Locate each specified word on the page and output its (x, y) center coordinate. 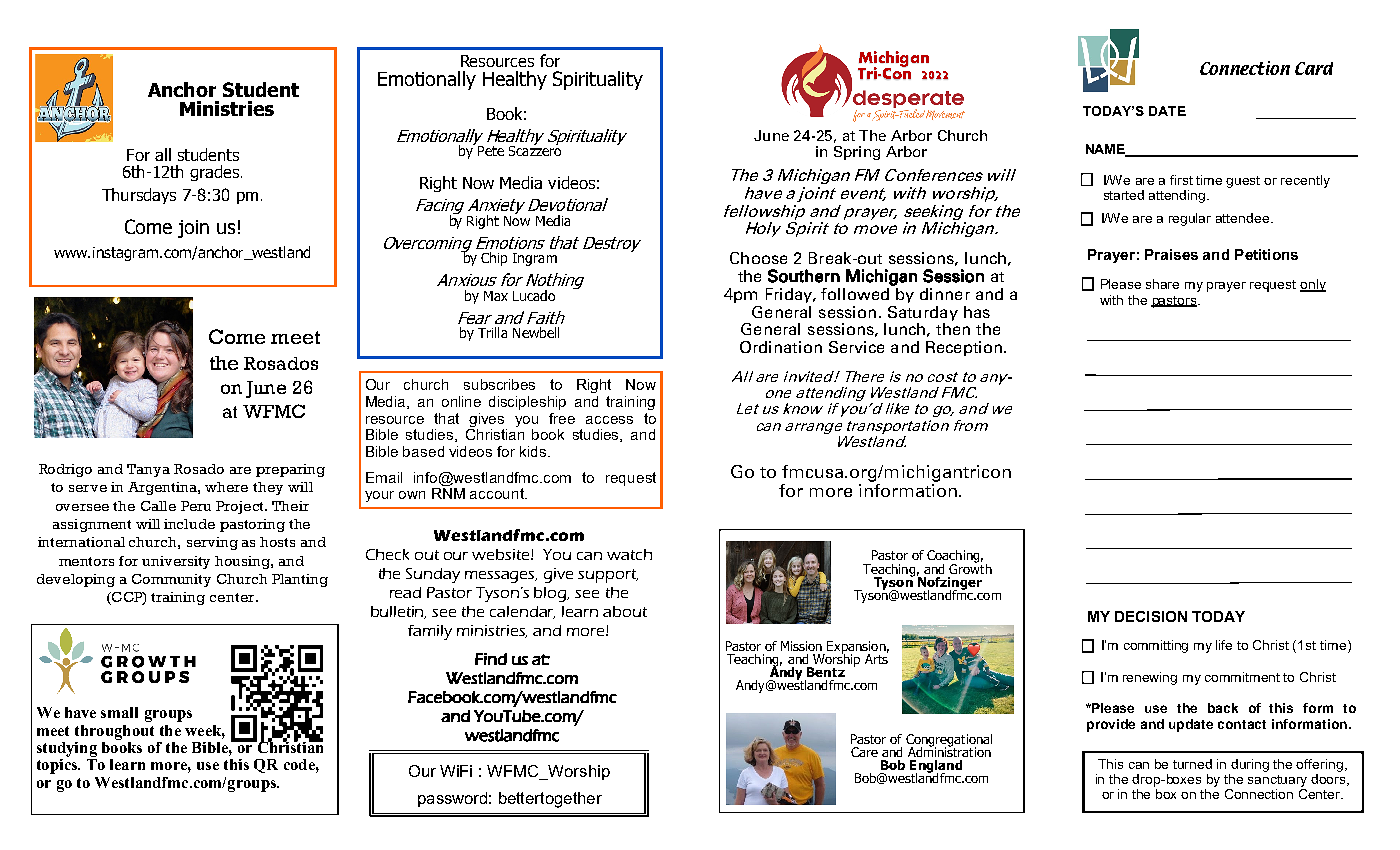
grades (214, 173)
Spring (857, 153)
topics (58, 765)
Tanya (148, 470)
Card (1314, 68)
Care (864, 752)
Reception (965, 348)
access (609, 420)
